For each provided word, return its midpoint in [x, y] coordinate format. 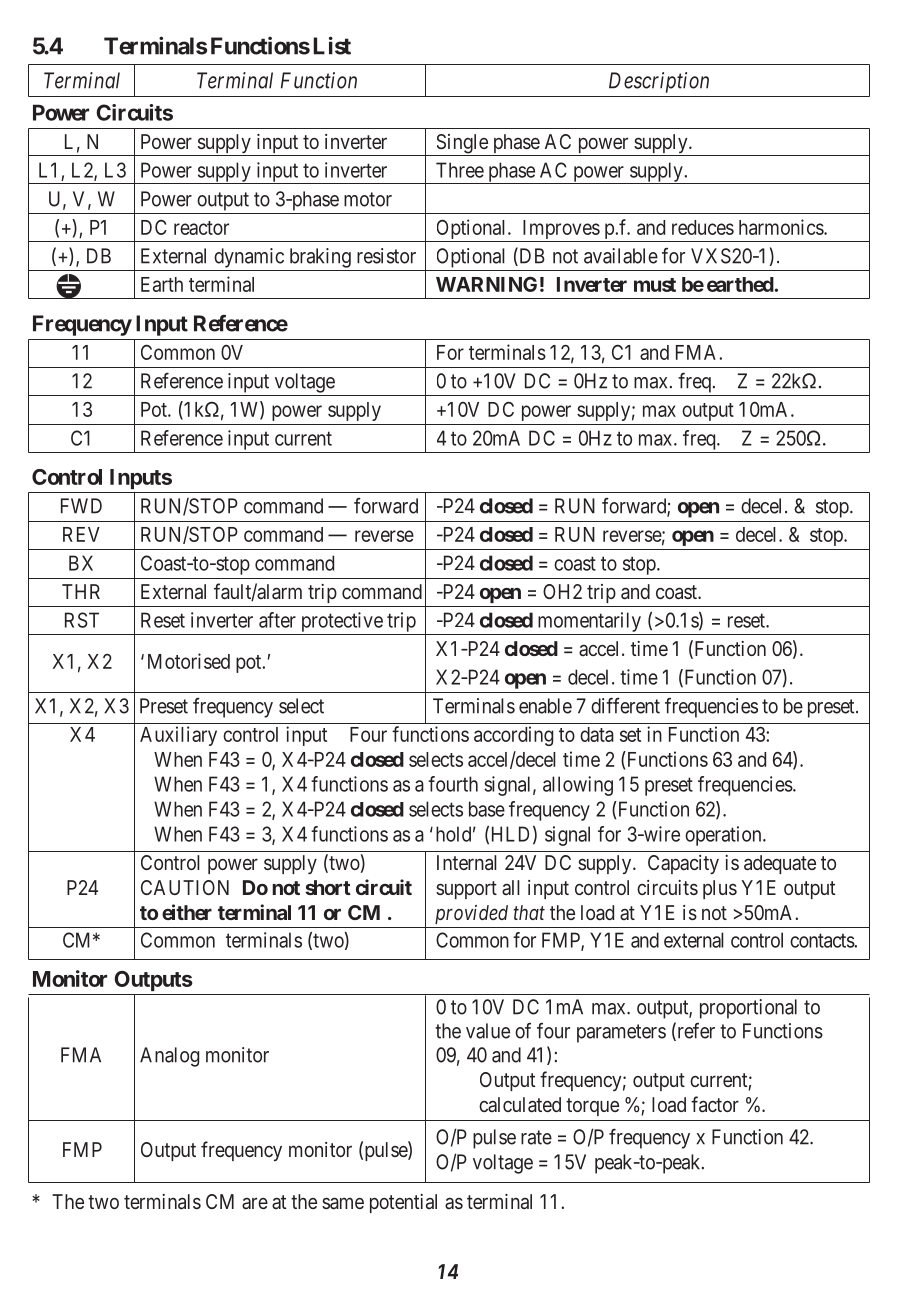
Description [659, 82]
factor [715, 1104]
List [332, 45]
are [255, 1203]
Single [462, 145]
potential [403, 1203]
